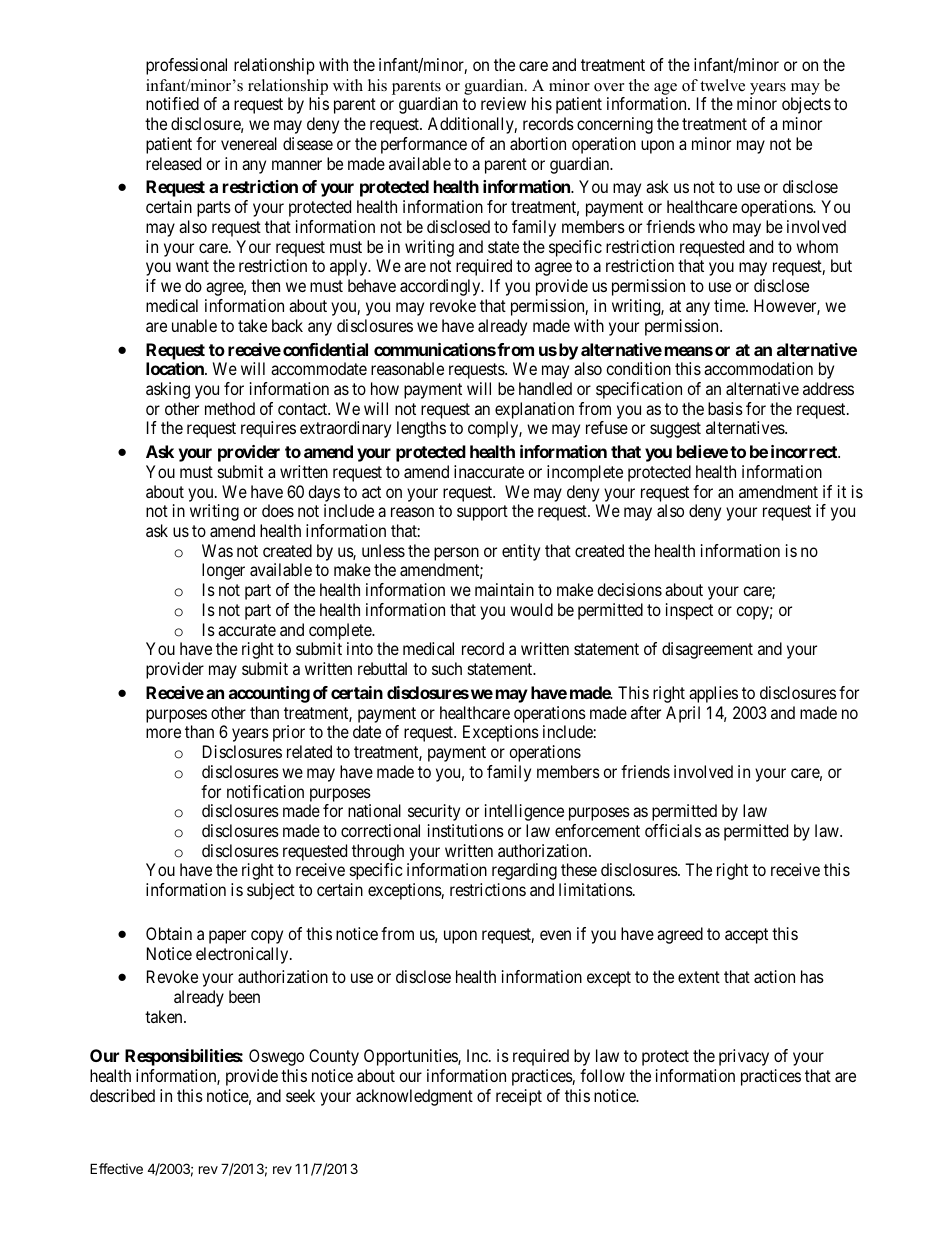 The width and height of the screenshot is (952, 1233). Describe the element at coordinates (519, 1097) in the screenshot. I see `receipt` at that location.
